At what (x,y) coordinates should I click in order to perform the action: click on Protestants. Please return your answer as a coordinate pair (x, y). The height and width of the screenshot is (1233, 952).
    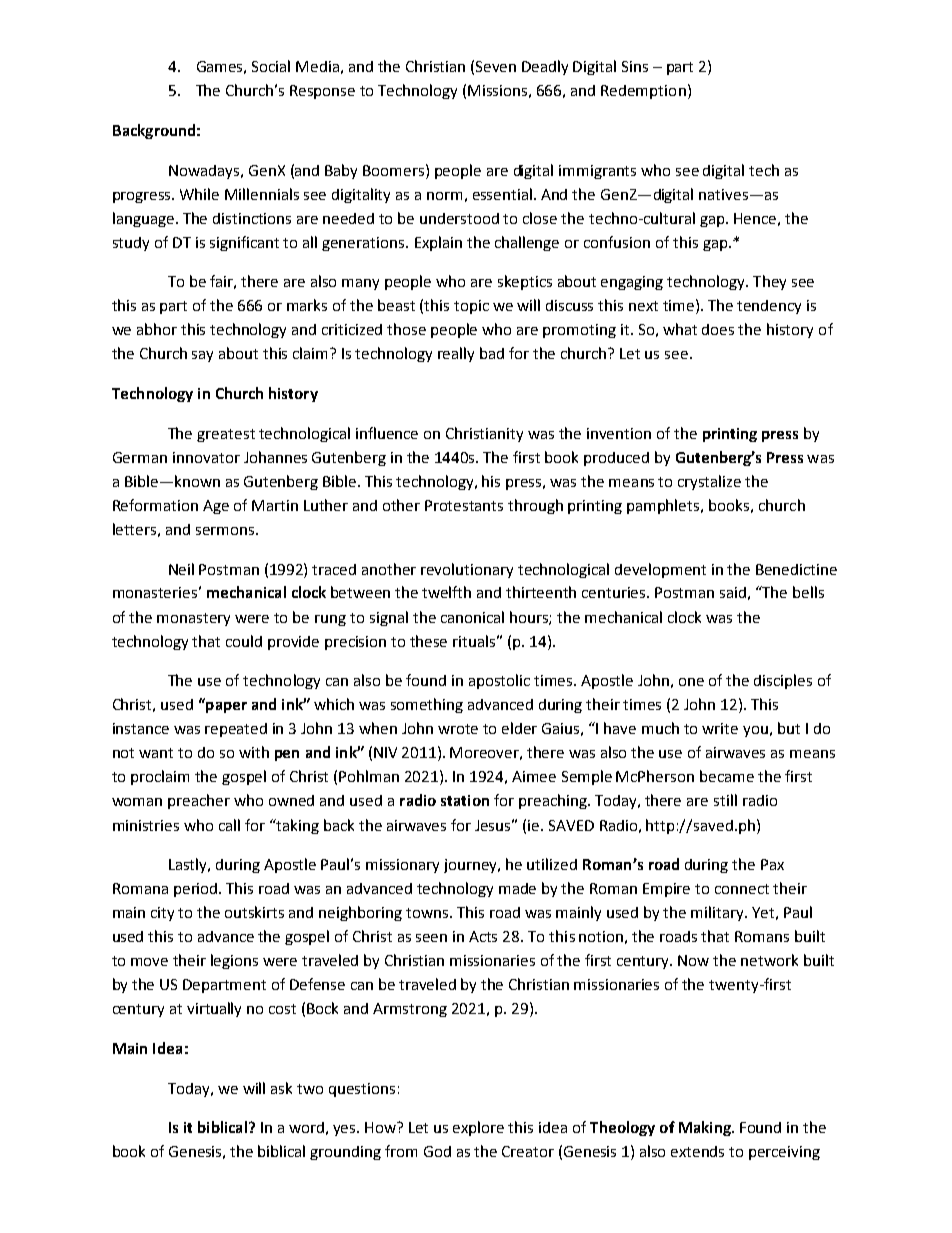
    Looking at the image, I should click on (464, 505).
